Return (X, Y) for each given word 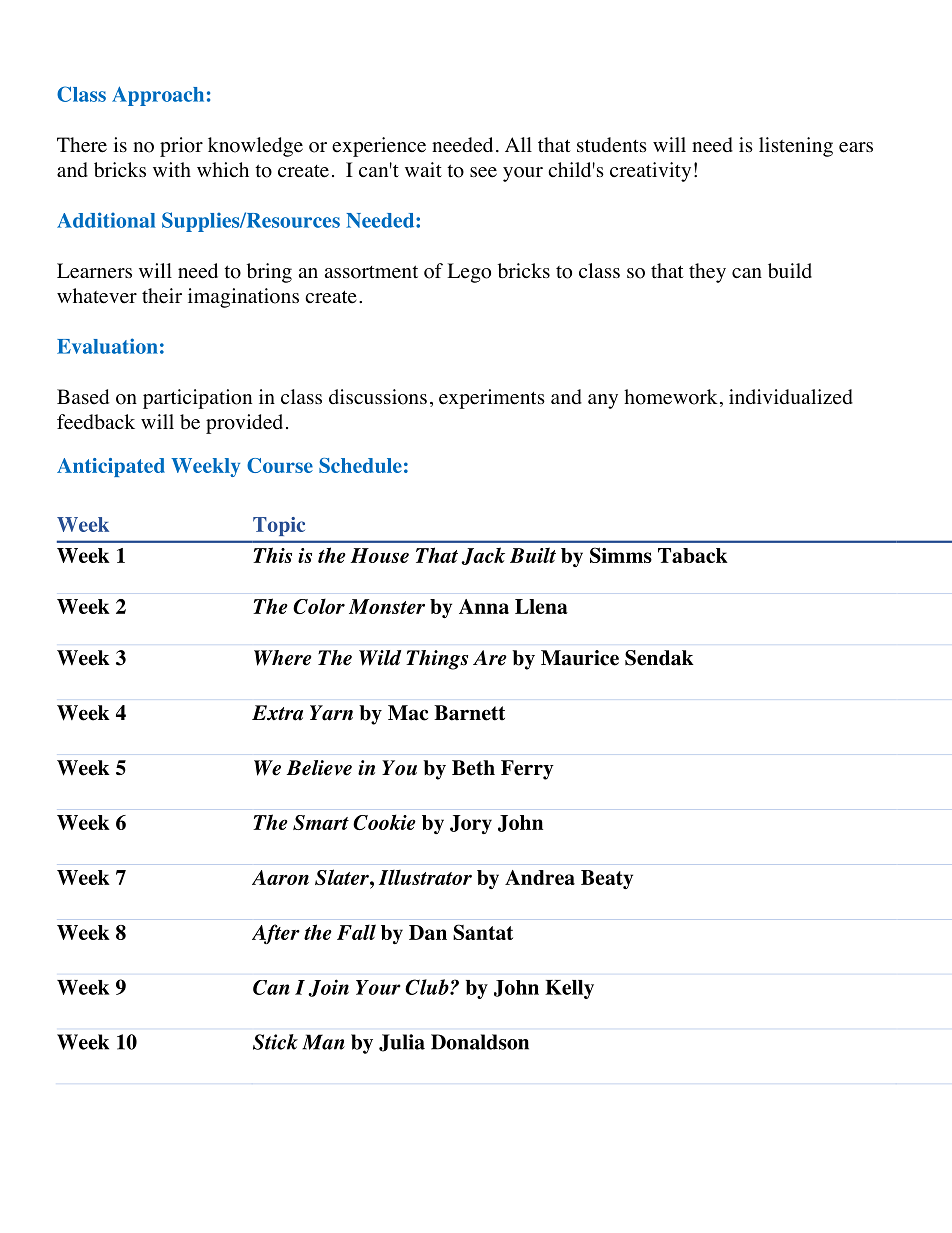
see (483, 172)
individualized (791, 397)
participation (197, 399)
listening (796, 147)
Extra (277, 713)
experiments (492, 399)
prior (181, 147)
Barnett (469, 713)
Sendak (659, 658)
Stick (275, 1042)
